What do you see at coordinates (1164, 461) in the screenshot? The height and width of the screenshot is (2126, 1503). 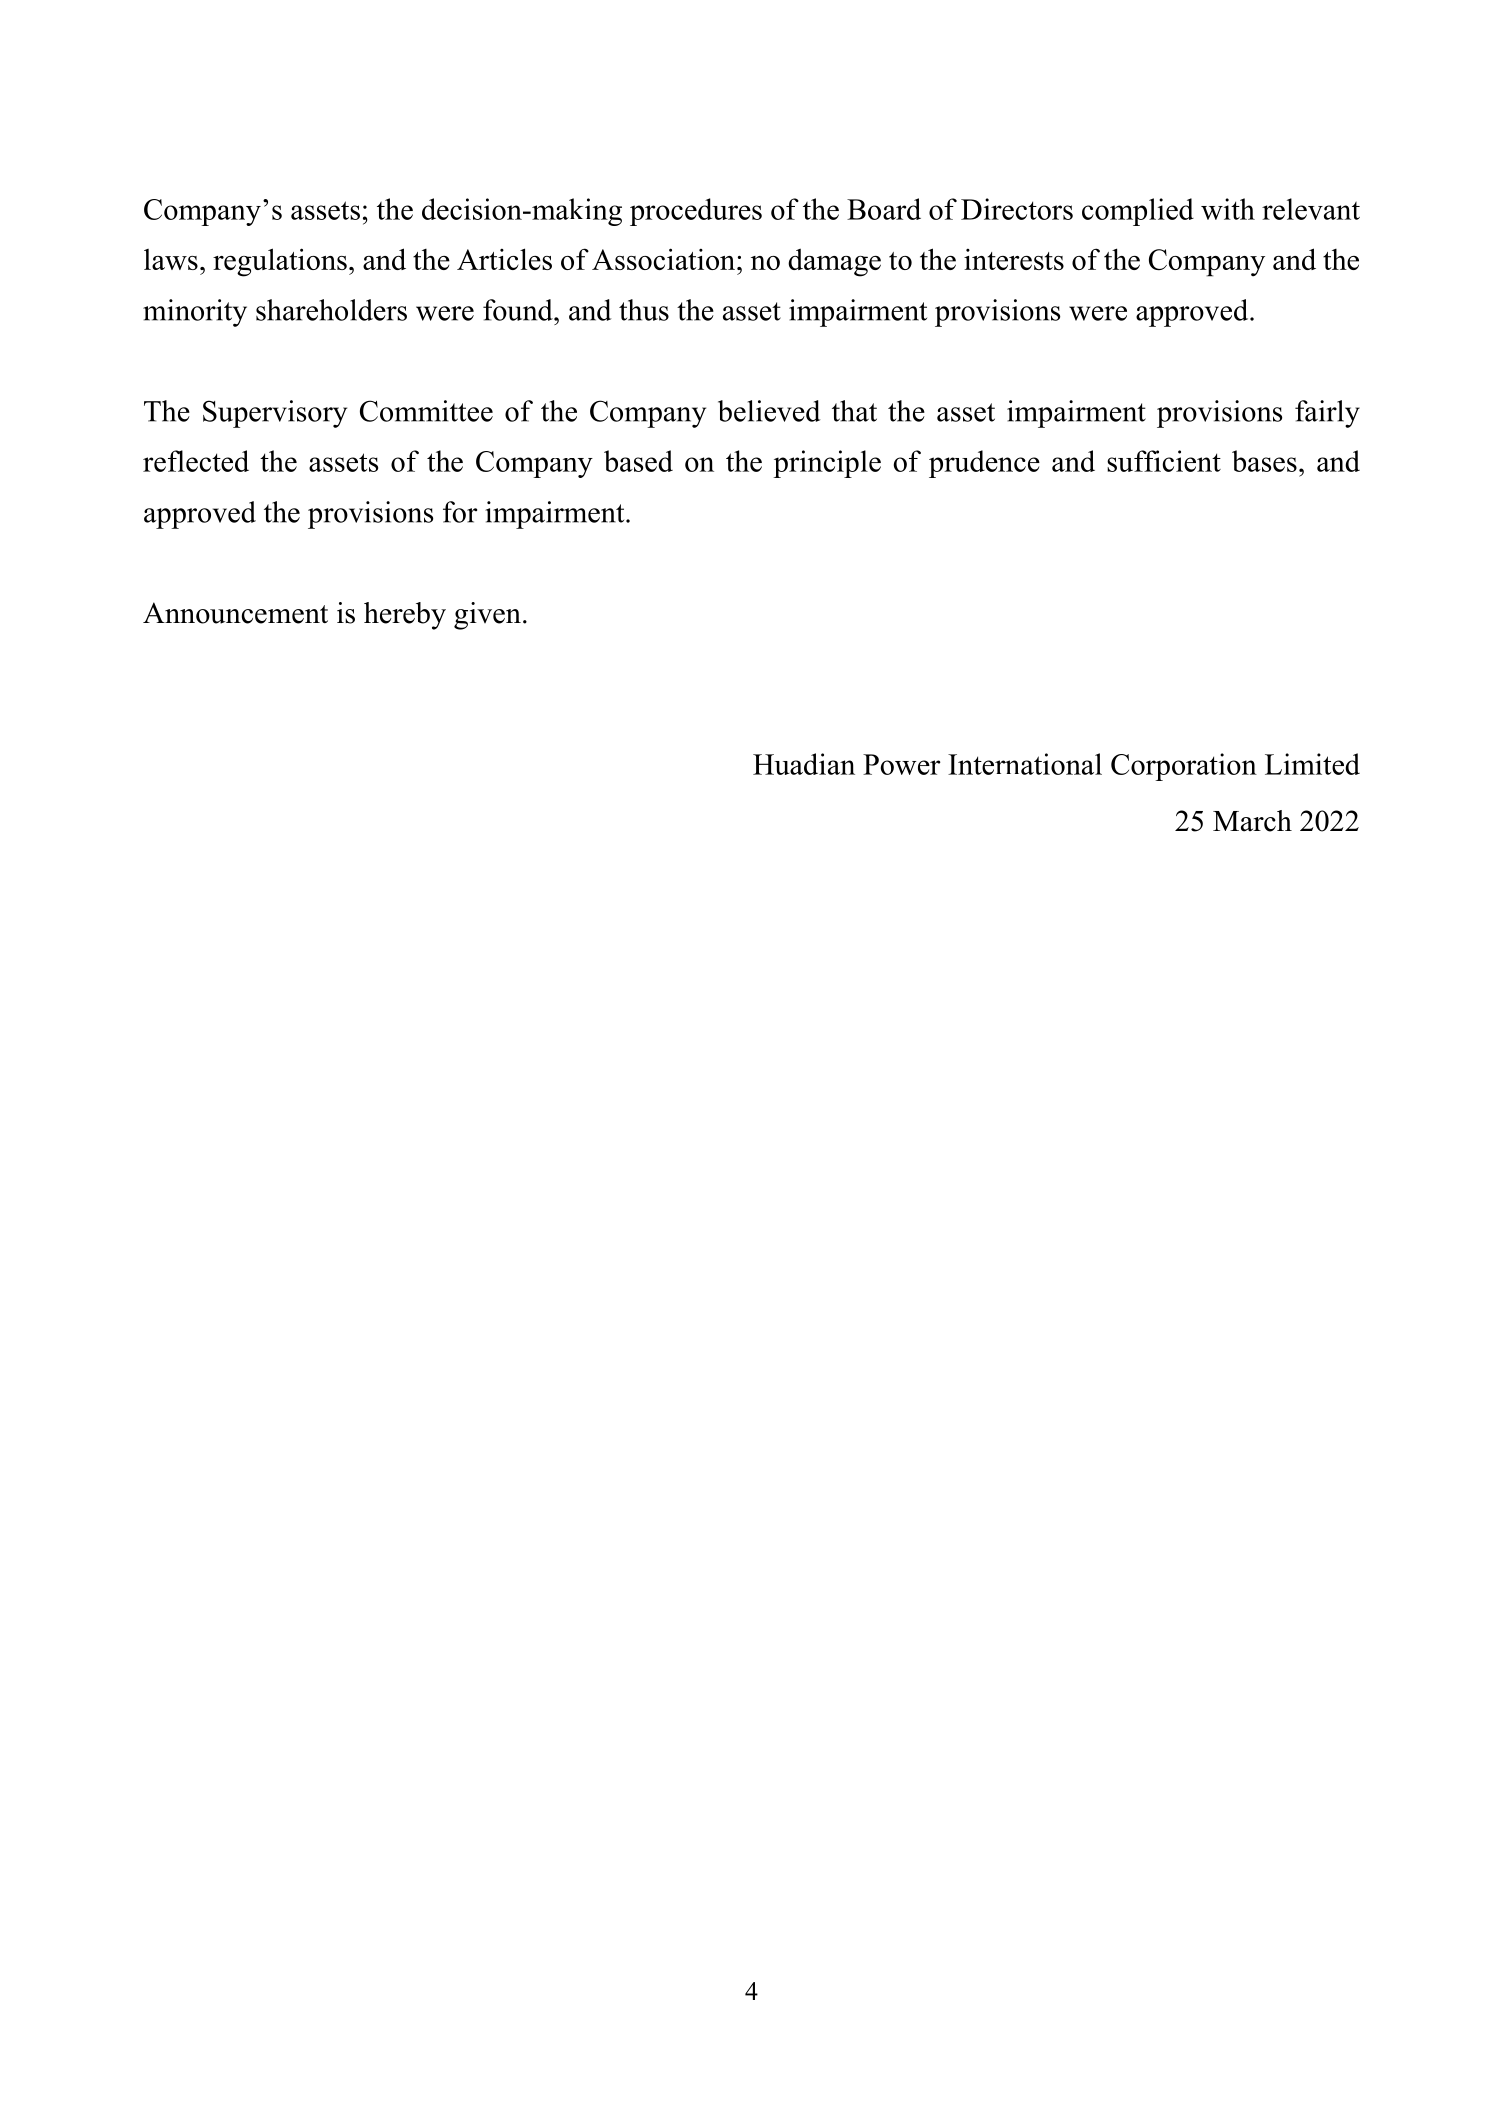 I see `sufficient` at bounding box center [1164, 461].
